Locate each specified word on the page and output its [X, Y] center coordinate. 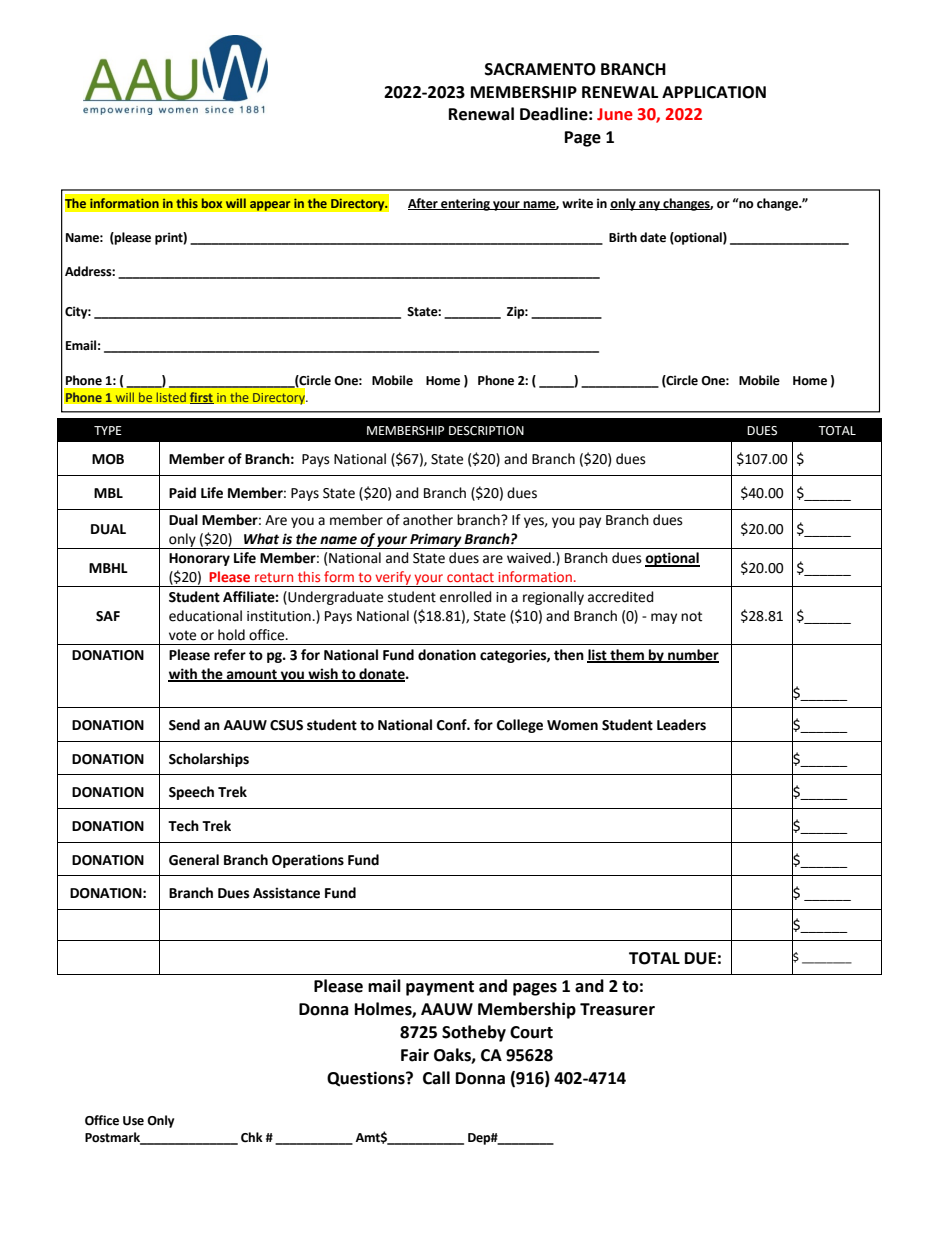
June [615, 114]
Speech [191, 793]
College [520, 726]
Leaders [681, 725]
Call [436, 1078]
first [201, 398]
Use [133, 1121]
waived [530, 558]
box [212, 203]
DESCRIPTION [486, 431]
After [424, 204]
